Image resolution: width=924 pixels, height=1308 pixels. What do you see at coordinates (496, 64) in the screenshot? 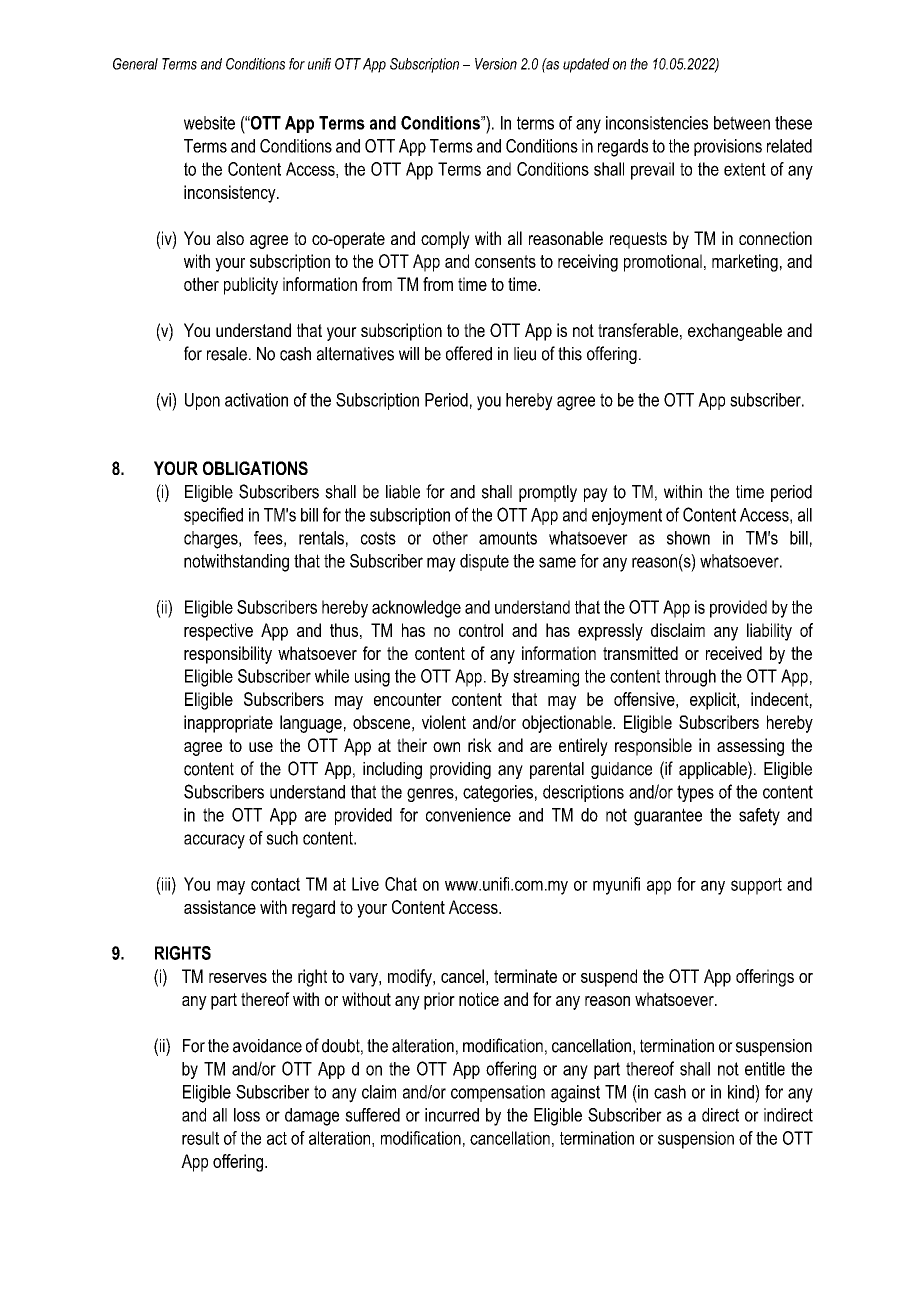
I see `Version` at bounding box center [496, 64].
